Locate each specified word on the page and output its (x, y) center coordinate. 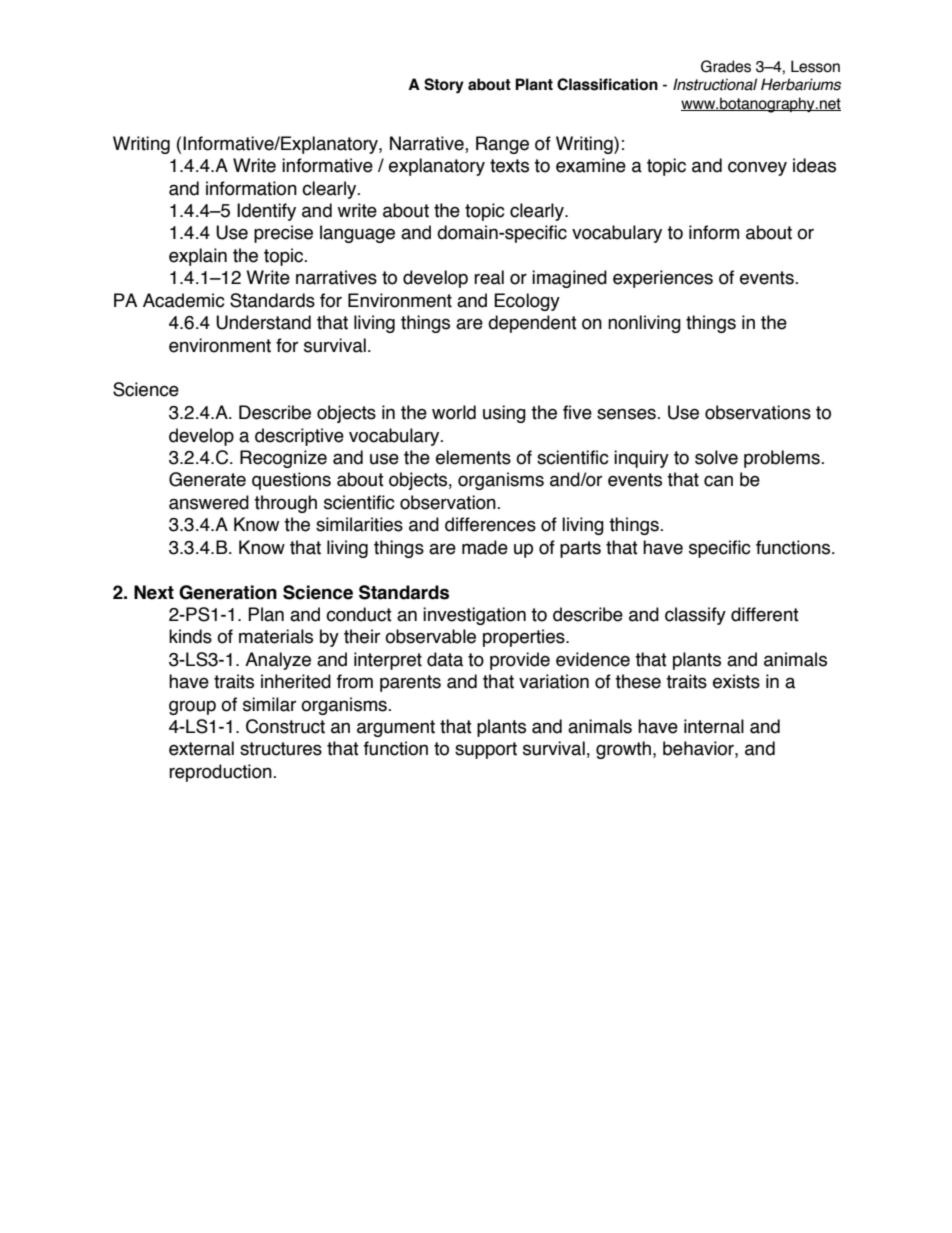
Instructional (715, 84)
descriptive (299, 437)
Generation (228, 592)
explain (198, 257)
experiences (663, 279)
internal (714, 726)
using (504, 414)
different (765, 614)
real (489, 277)
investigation (474, 616)
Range (502, 145)
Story (444, 86)
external (201, 748)
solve (716, 457)
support (486, 750)
